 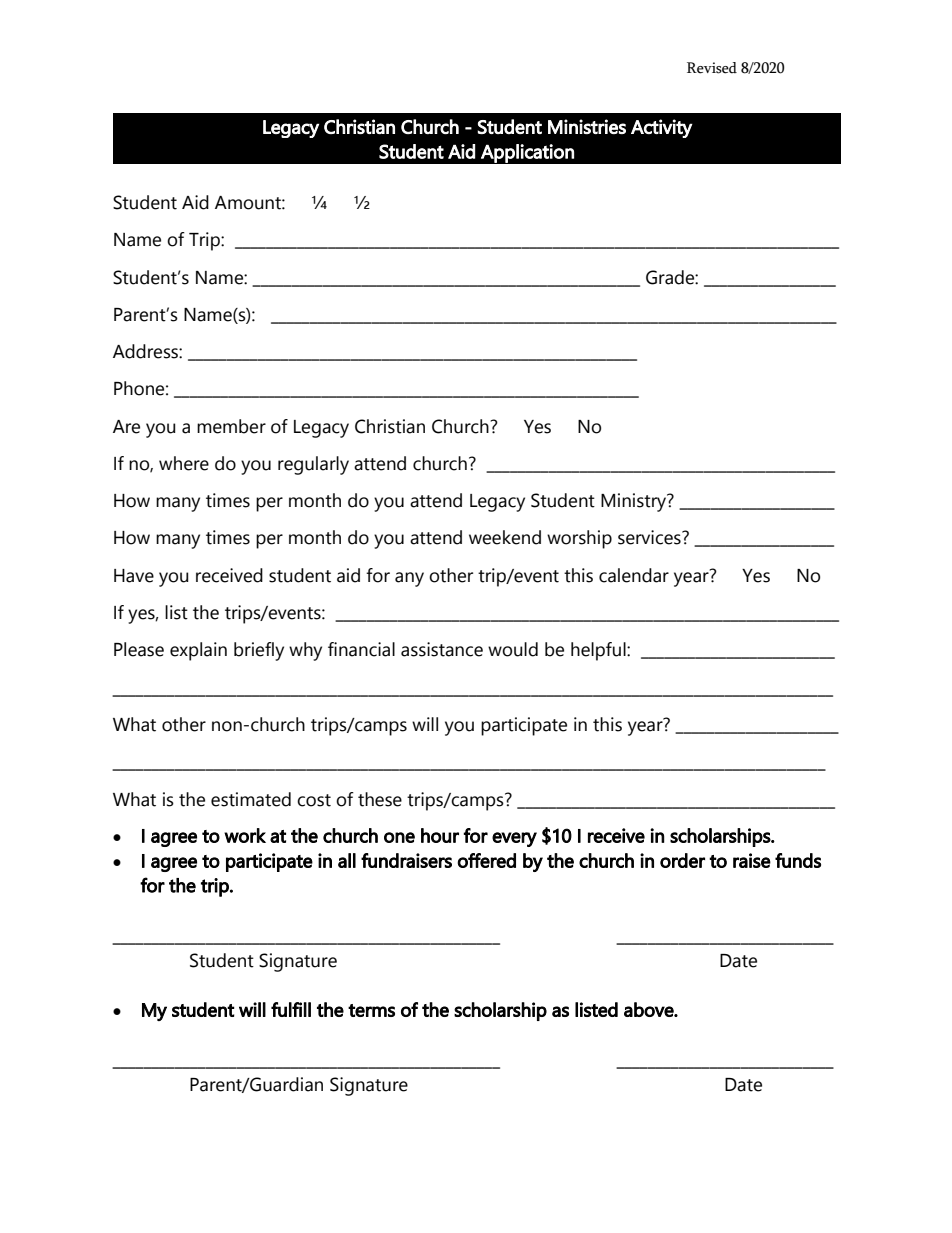 I want to click on order, so click(x=682, y=860).
